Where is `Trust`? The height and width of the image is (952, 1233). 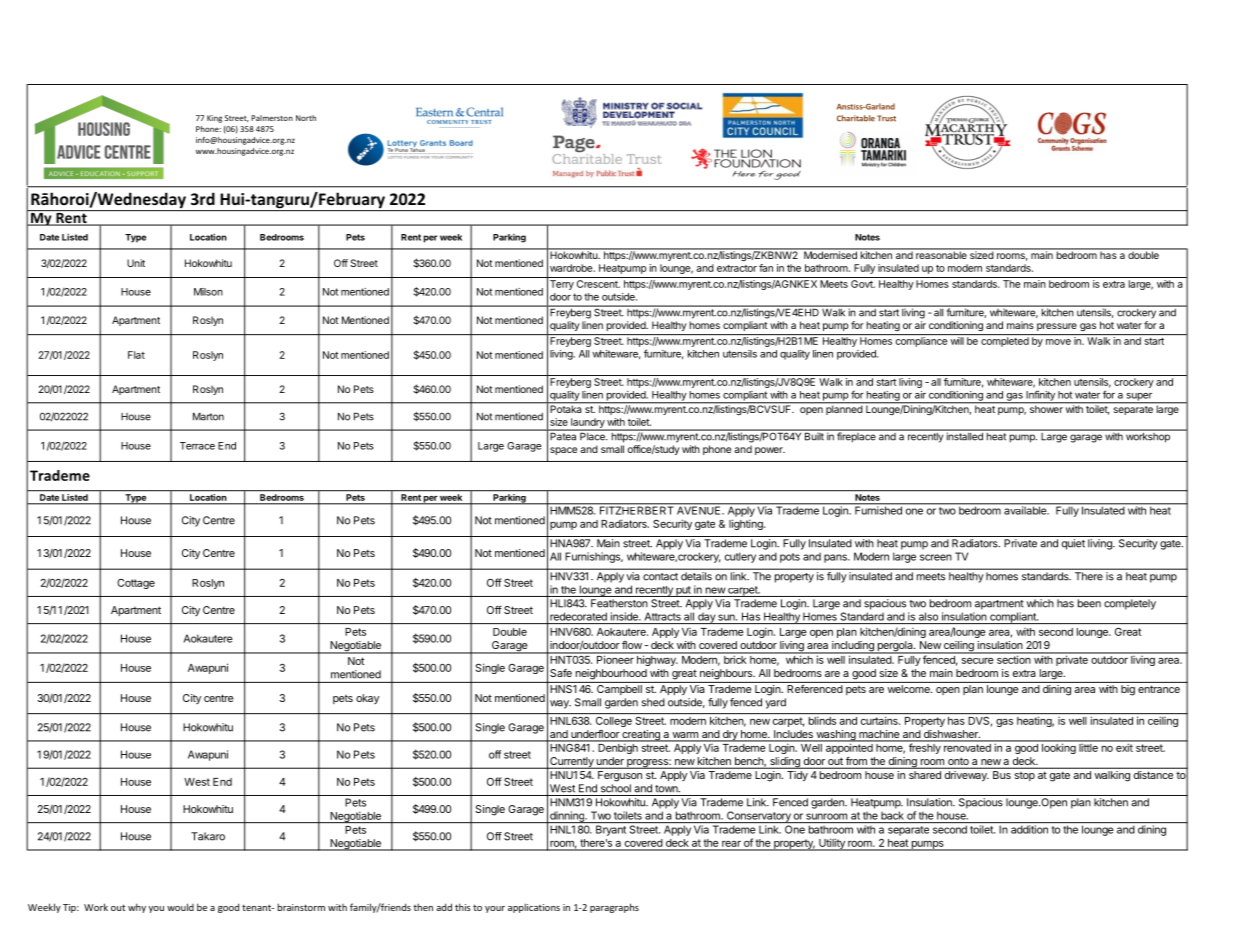
Trust is located at coordinates (886, 118).
